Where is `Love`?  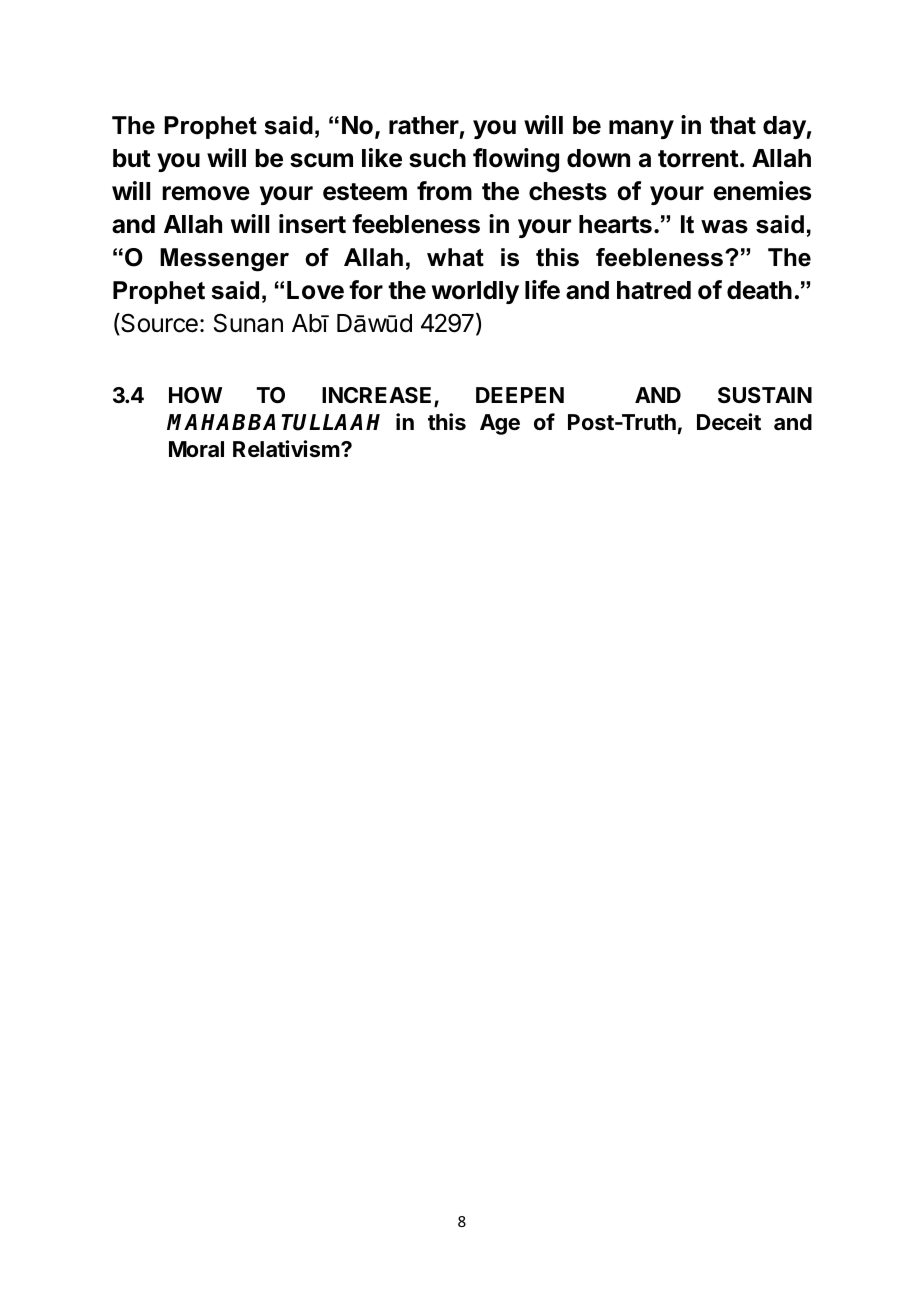 Love is located at coordinates (315, 290).
